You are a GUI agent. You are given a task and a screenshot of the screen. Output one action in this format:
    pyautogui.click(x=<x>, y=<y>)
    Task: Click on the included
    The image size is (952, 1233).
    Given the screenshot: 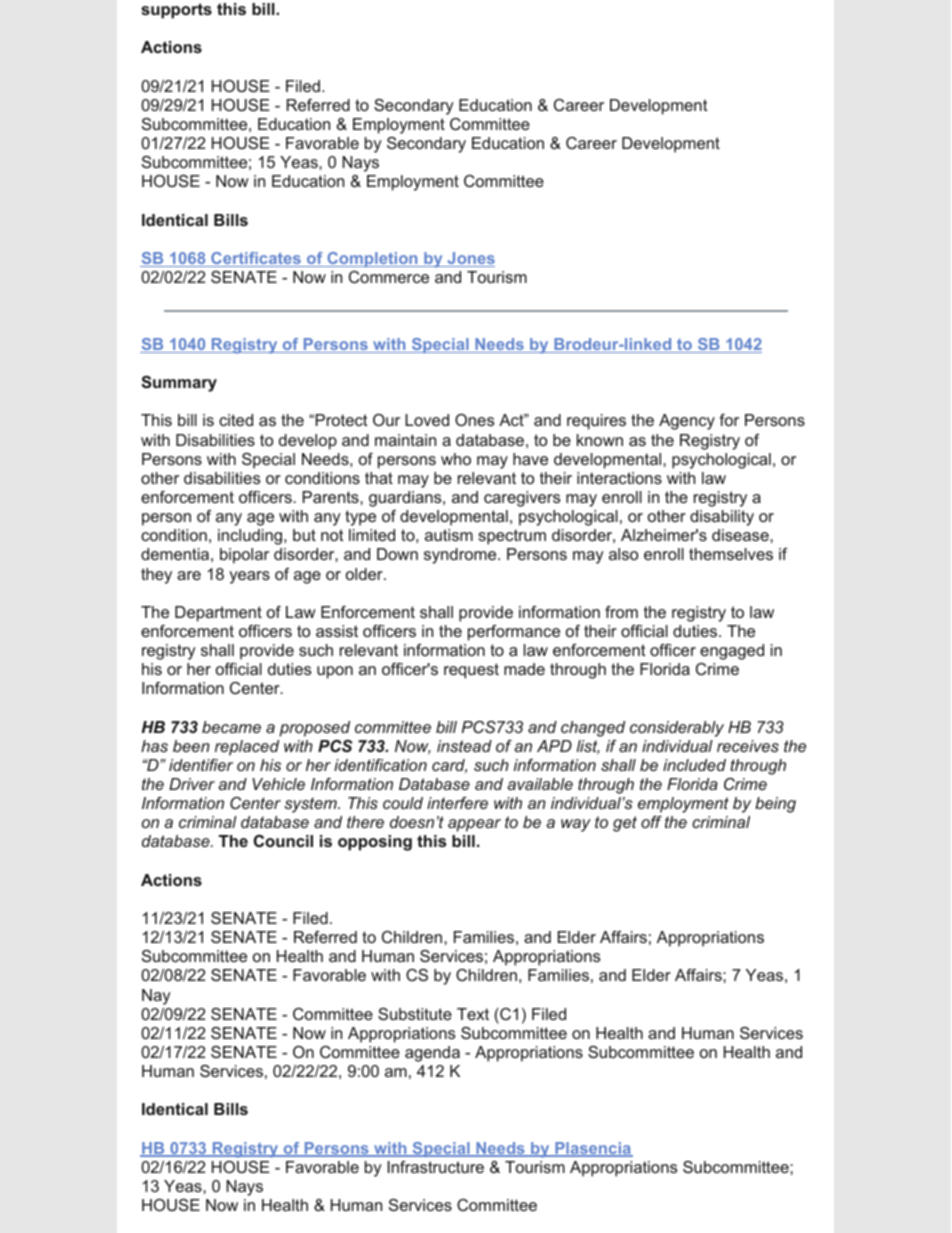 What is the action you would take?
    pyautogui.click(x=694, y=765)
